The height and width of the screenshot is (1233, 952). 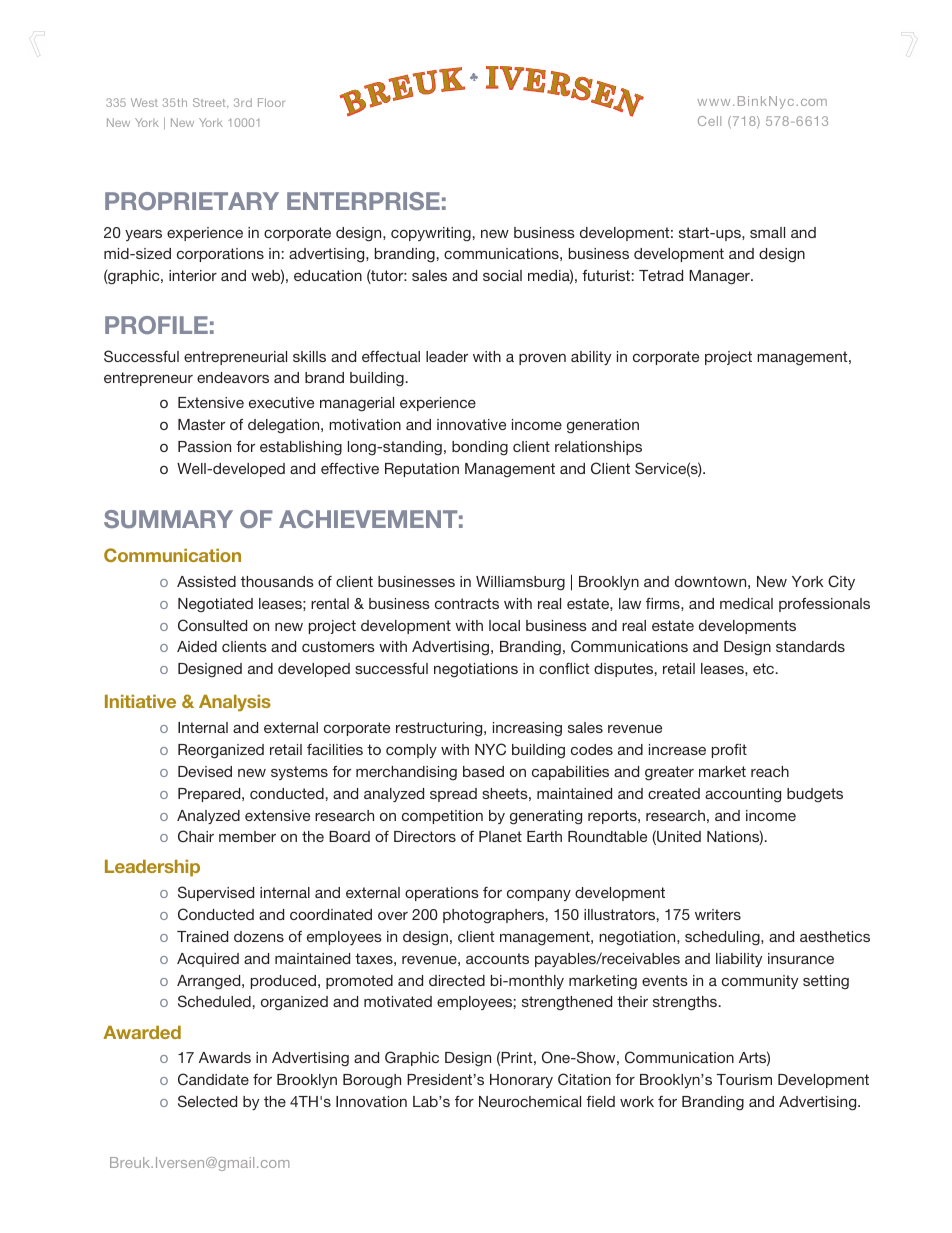 I want to click on Candidate, so click(x=213, y=1079).
